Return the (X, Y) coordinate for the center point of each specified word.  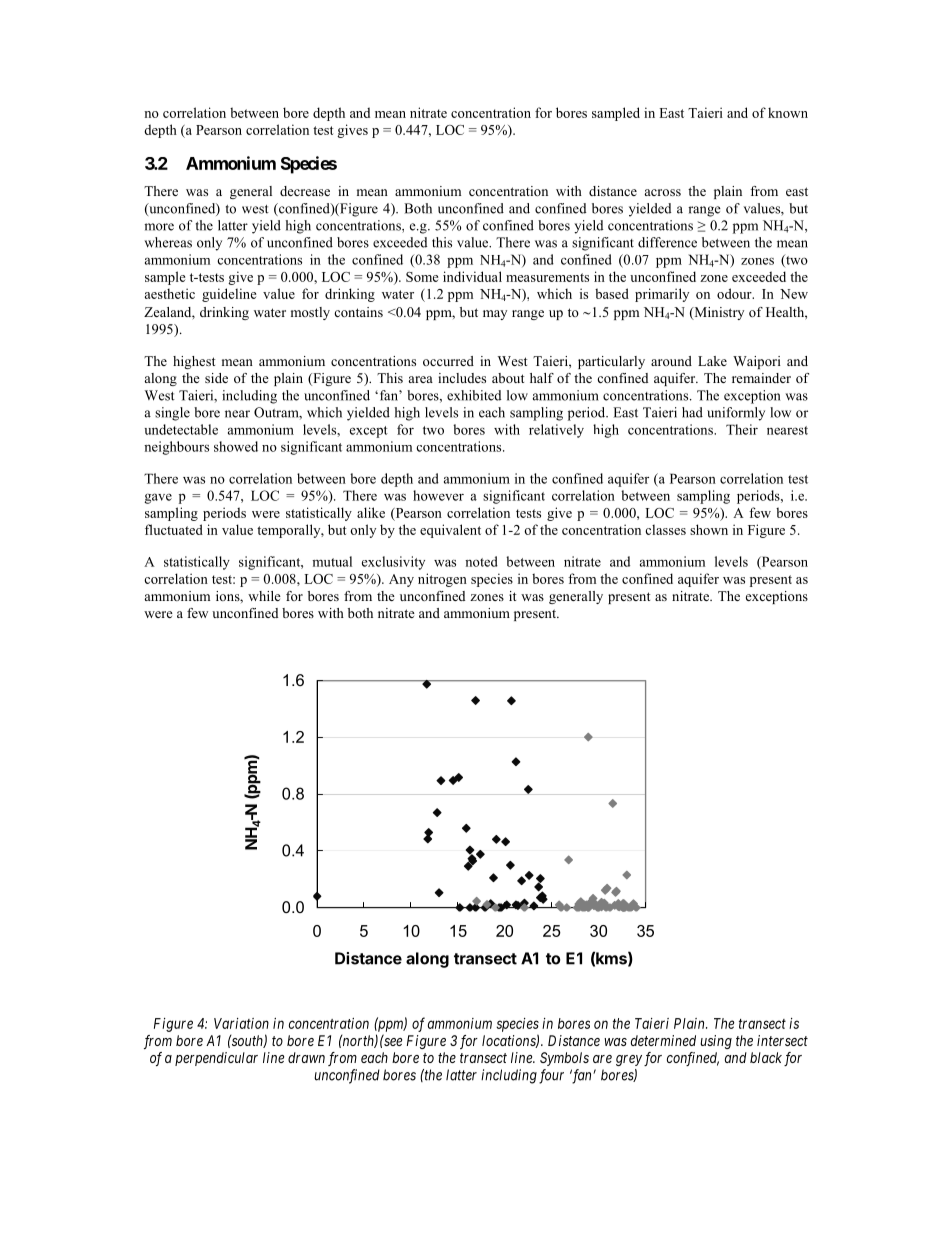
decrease (305, 191)
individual (472, 276)
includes (462, 378)
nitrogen (442, 580)
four (551, 1076)
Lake (712, 361)
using (716, 1042)
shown (709, 529)
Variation (241, 1023)
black (766, 1057)
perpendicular (216, 1059)
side (216, 378)
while (264, 596)
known (788, 112)
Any (401, 580)
